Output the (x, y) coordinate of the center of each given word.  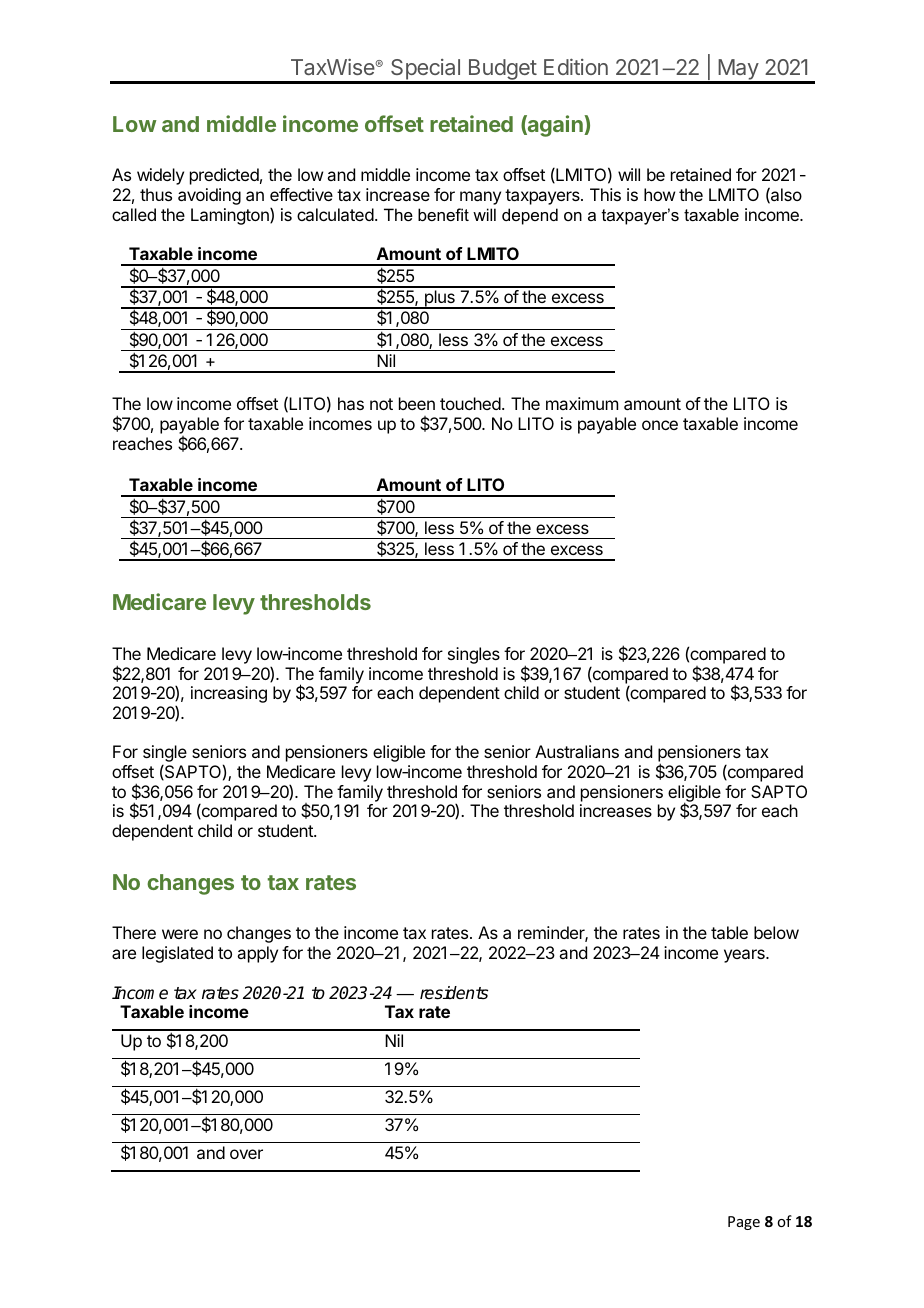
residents (454, 993)
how (659, 194)
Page (744, 1223)
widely (160, 176)
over (246, 1154)
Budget (502, 71)
